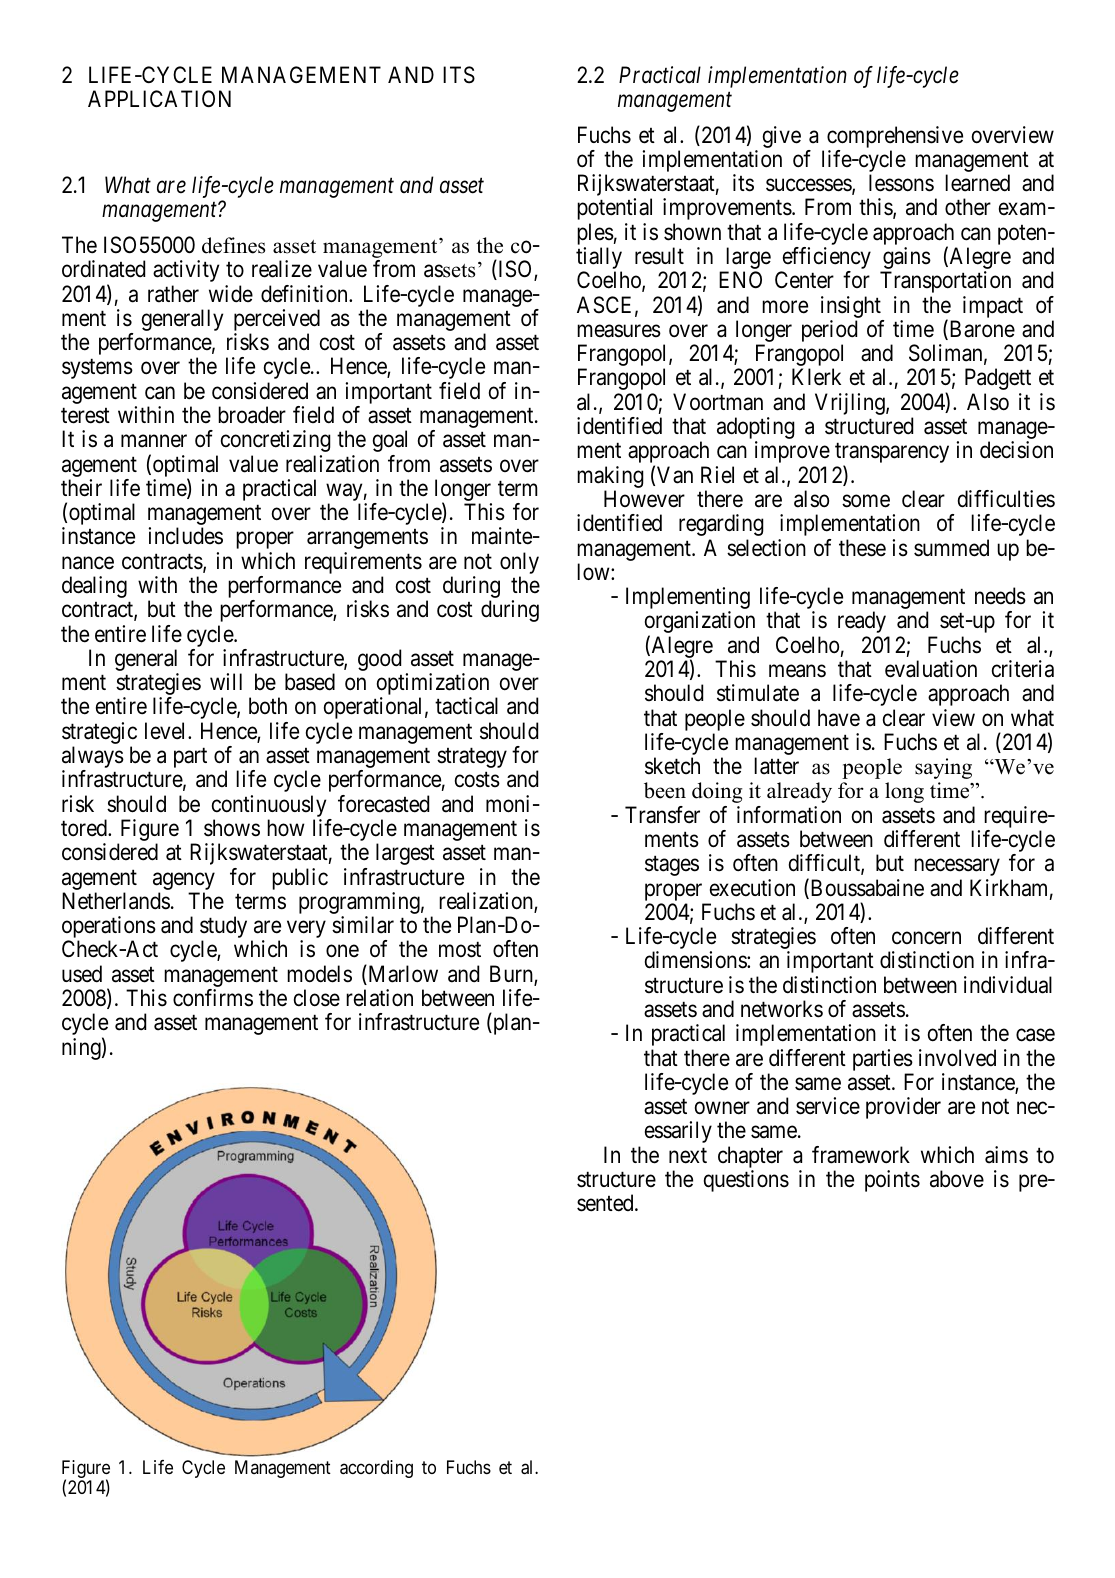 This page has width=1115, height=1578. I want to click on tactical, so click(466, 706).
